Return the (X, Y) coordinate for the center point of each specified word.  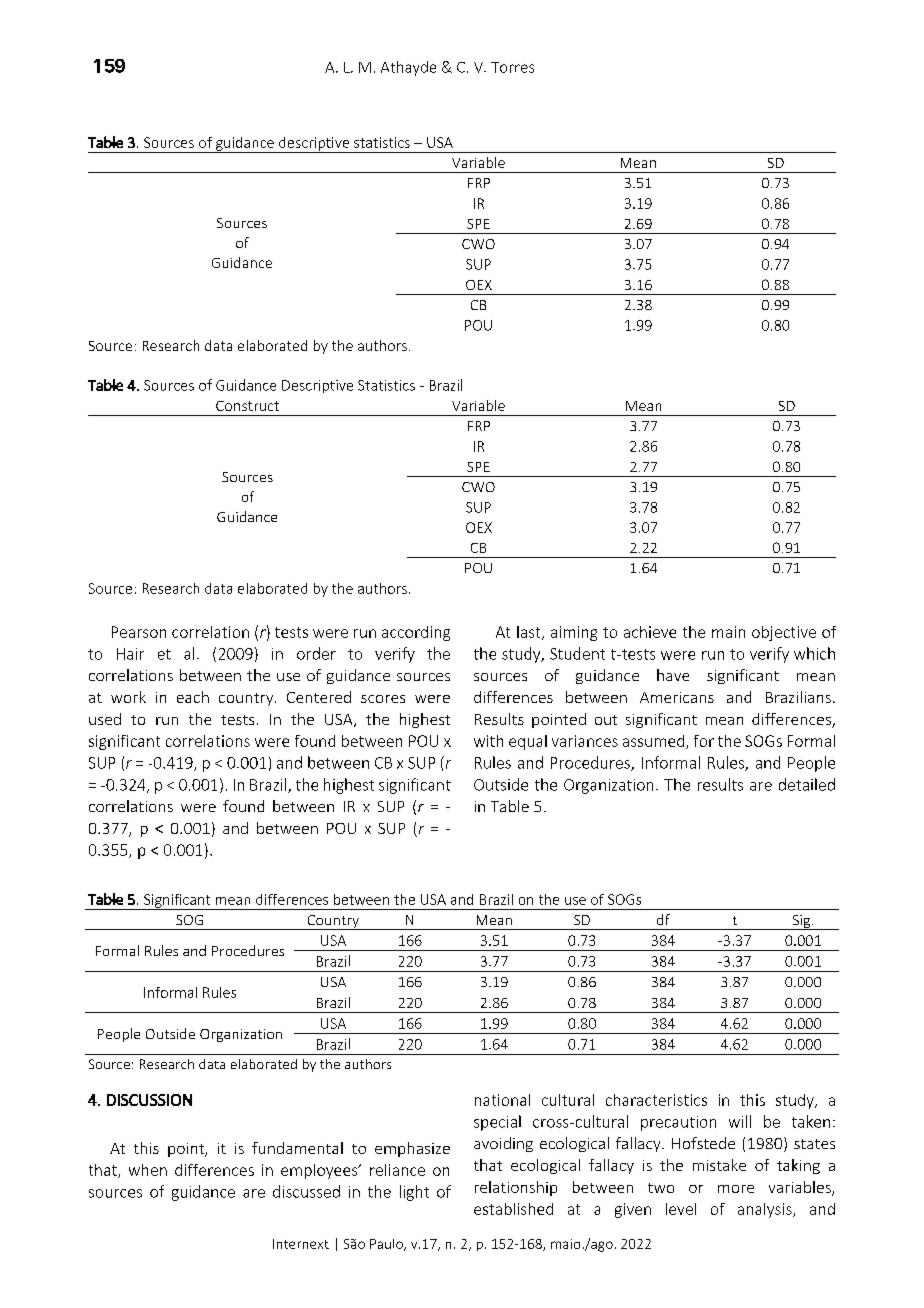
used (105, 719)
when (148, 1170)
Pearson (139, 632)
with (488, 741)
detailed (807, 784)
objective (784, 633)
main (728, 632)
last (530, 633)
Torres (512, 67)
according (416, 633)
